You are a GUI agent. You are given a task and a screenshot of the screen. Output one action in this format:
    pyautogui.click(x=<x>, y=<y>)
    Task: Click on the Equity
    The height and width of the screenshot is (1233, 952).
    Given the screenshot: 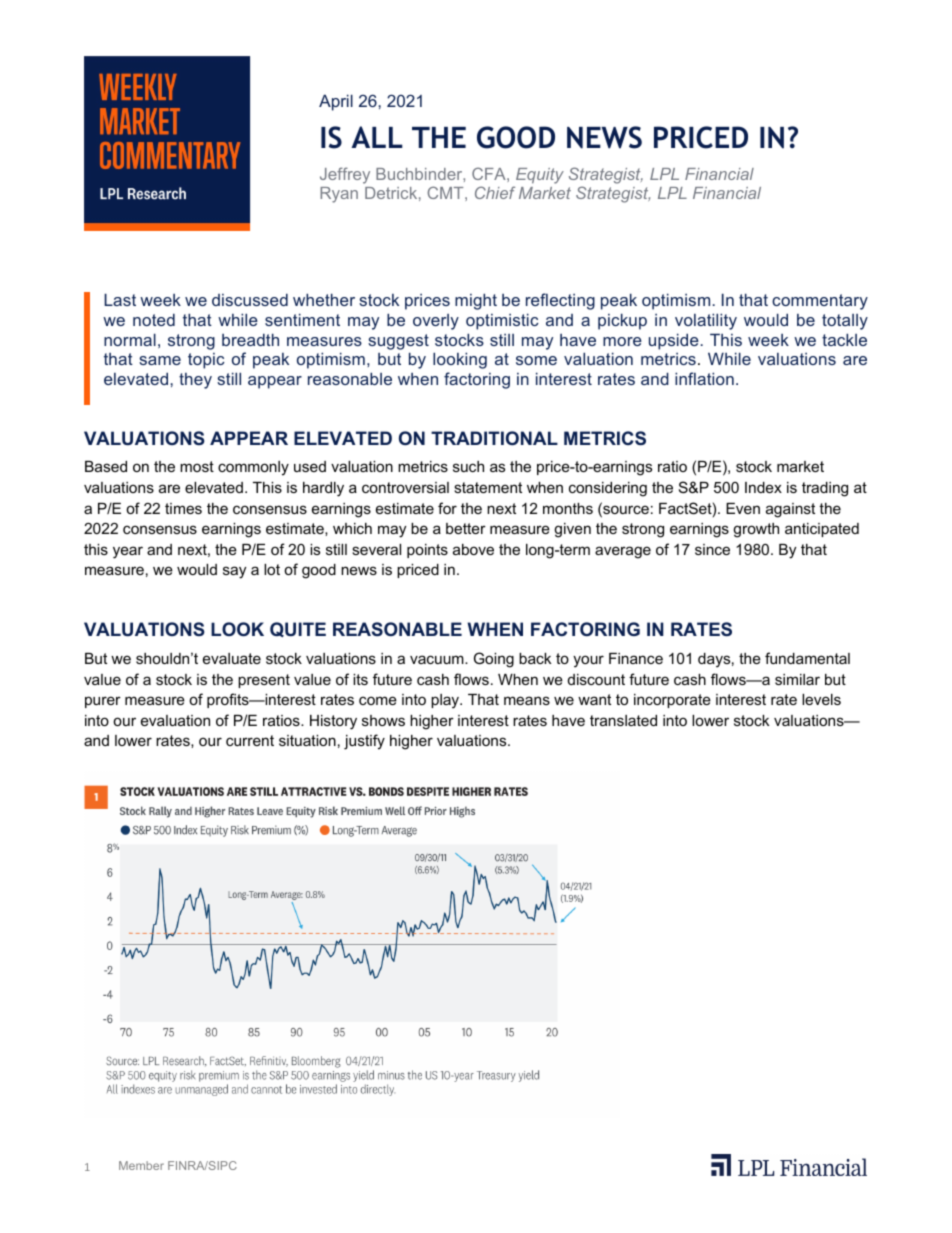 What is the action you would take?
    pyautogui.click(x=540, y=176)
